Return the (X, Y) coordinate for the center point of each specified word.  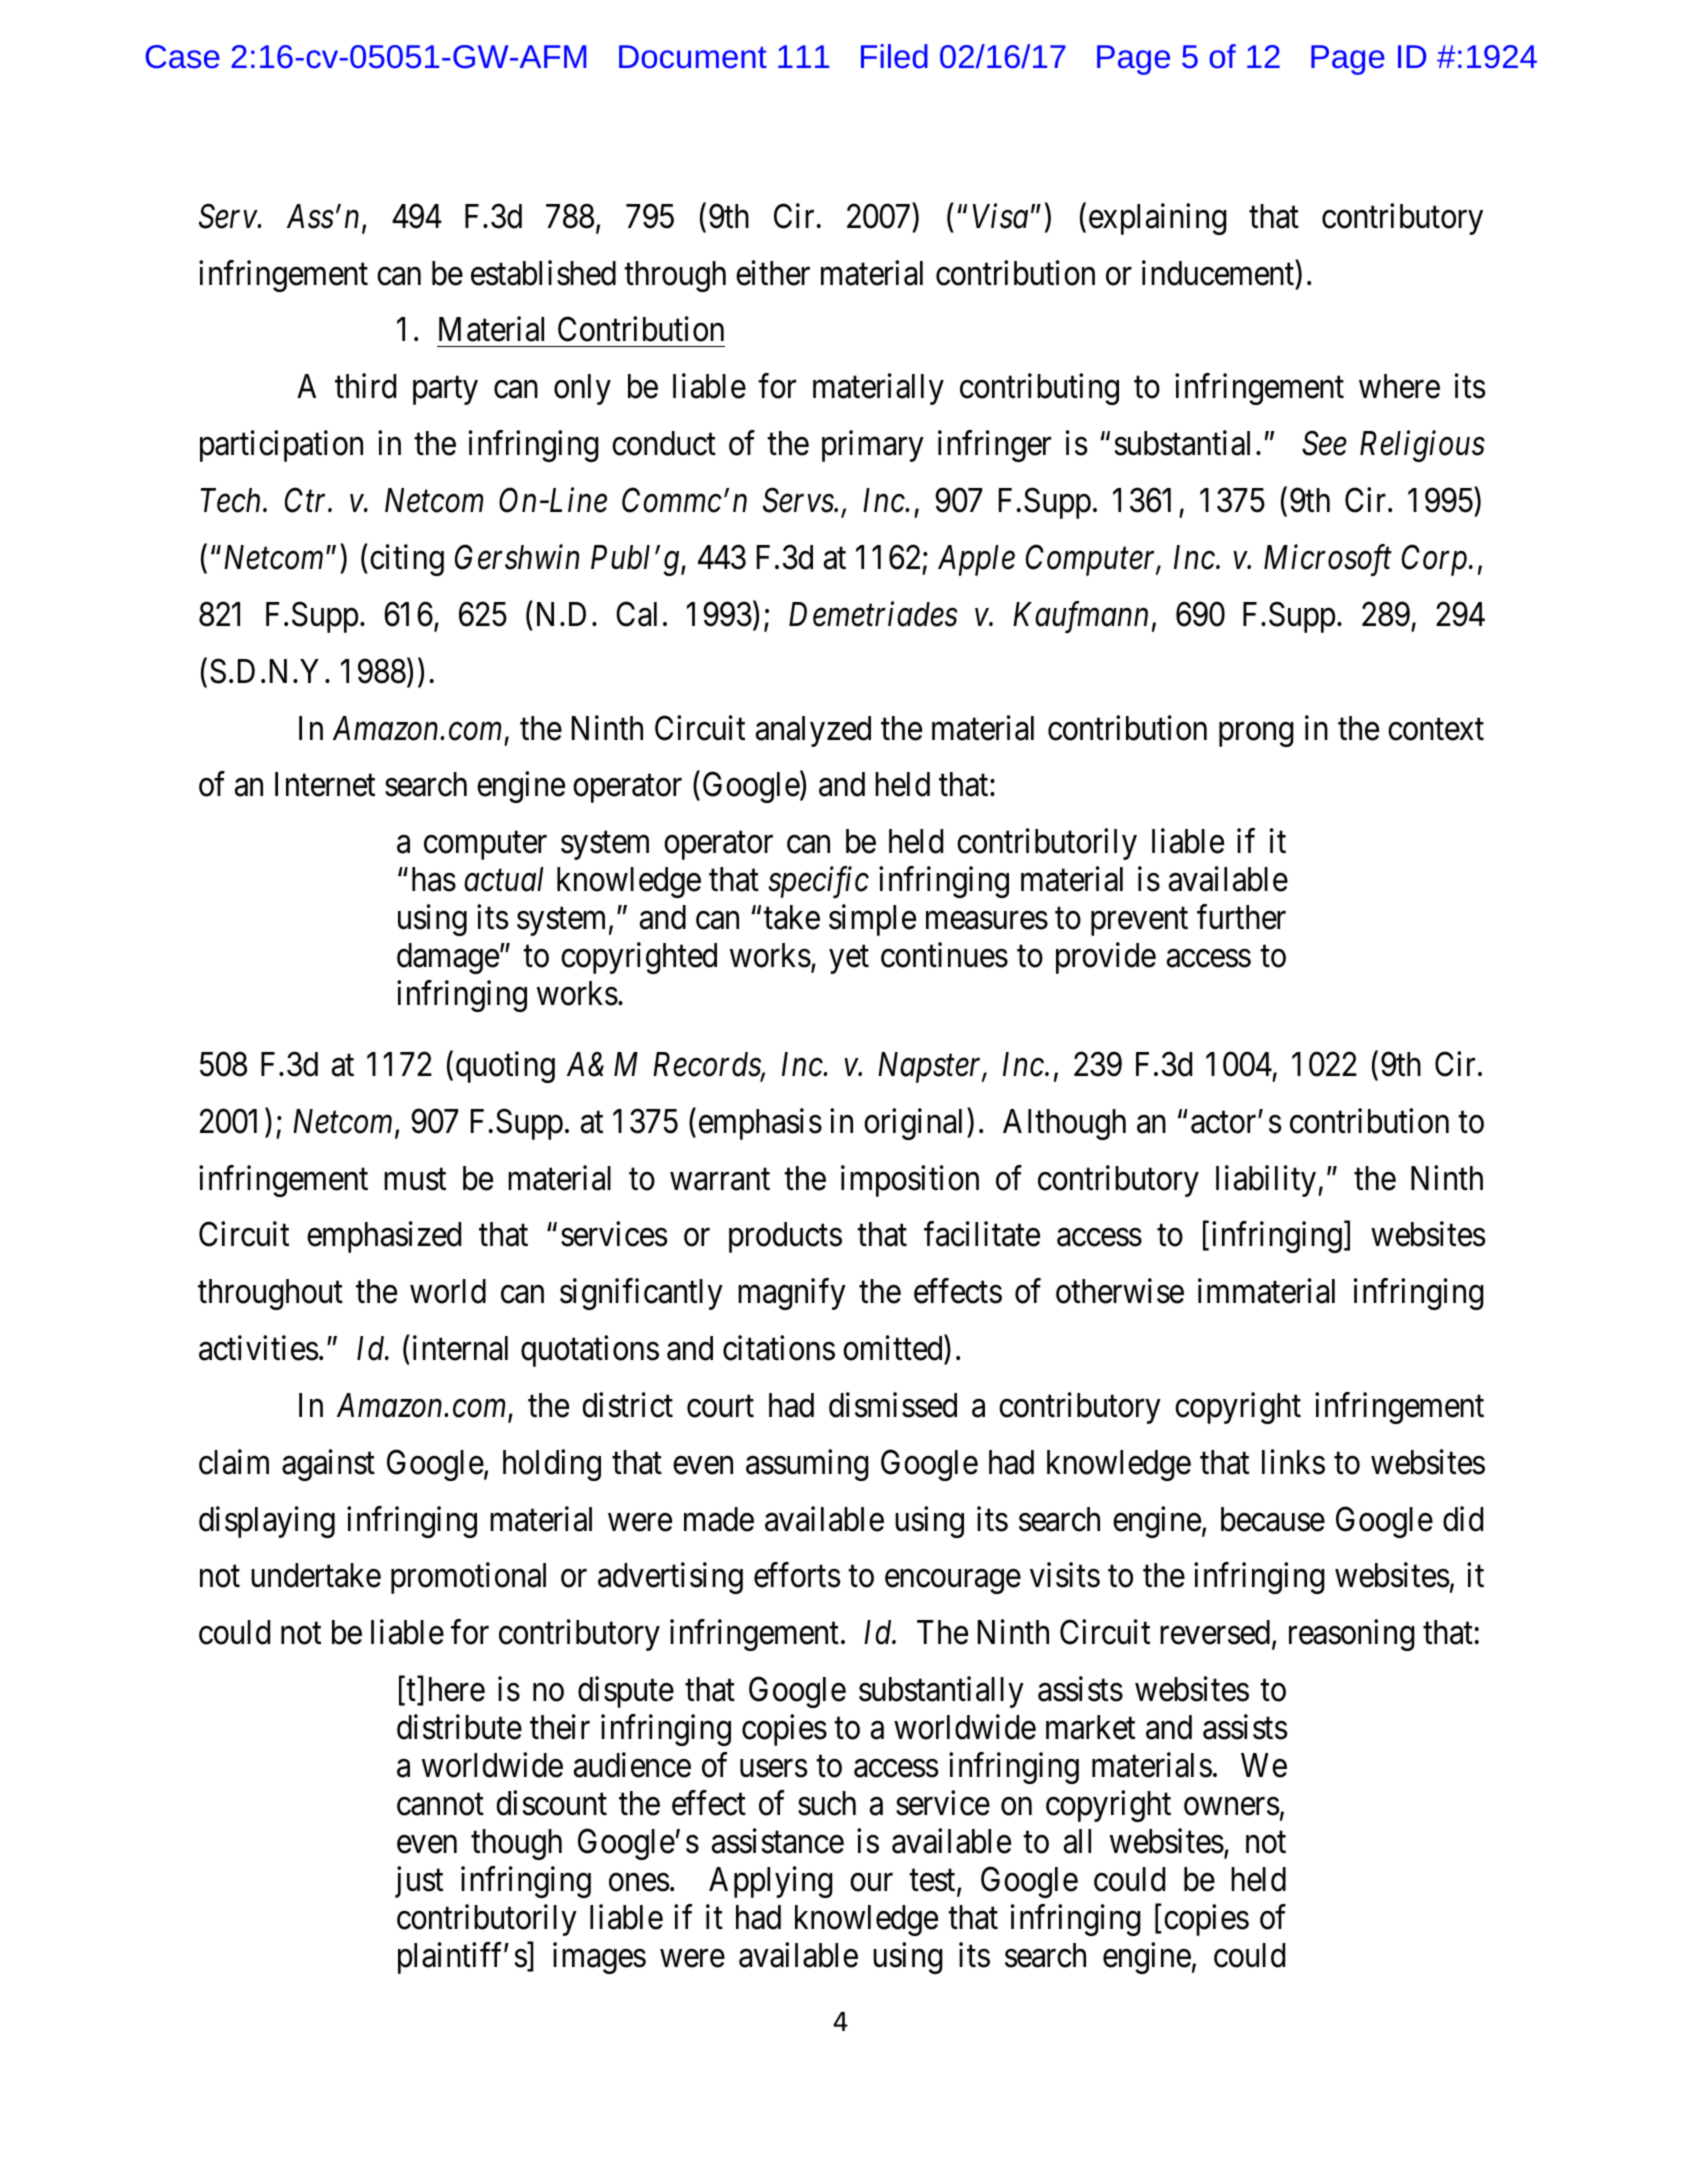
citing (407, 560)
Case (182, 57)
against (328, 1465)
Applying (771, 1882)
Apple (976, 560)
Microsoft (1328, 560)
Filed (894, 56)
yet (849, 960)
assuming (807, 1465)
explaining (1158, 219)
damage (448, 958)
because (1273, 1519)
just (419, 1882)
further (1241, 917)
